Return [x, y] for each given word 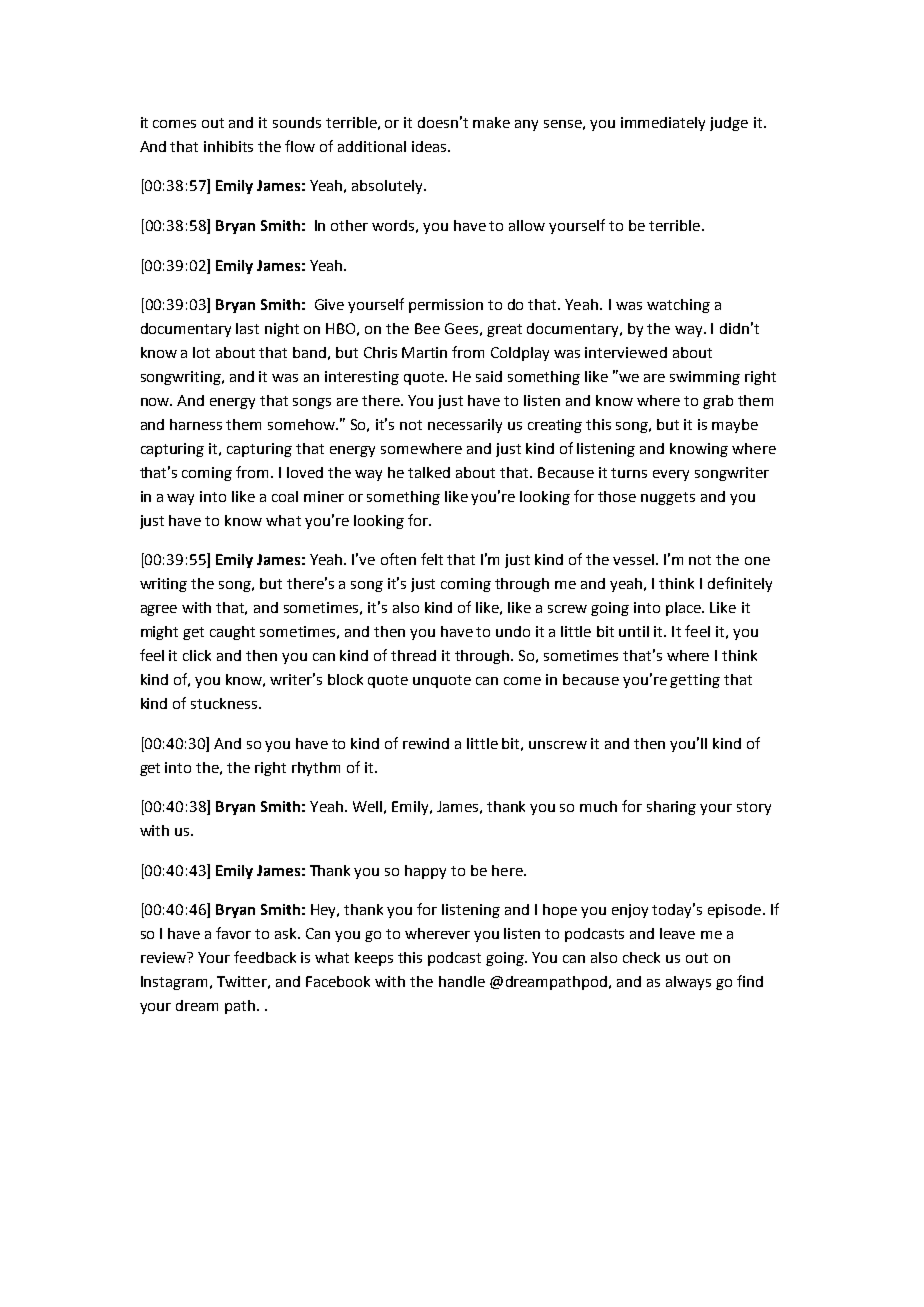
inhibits [228, 146]
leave [677, 933]
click [197, 655]
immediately [663, 124]
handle [462, 981]
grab [718, 402]
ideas [430, 146]
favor [233, 933]
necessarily [465, 426]
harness [196, 424]
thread [413, 655]
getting [695, 681]
